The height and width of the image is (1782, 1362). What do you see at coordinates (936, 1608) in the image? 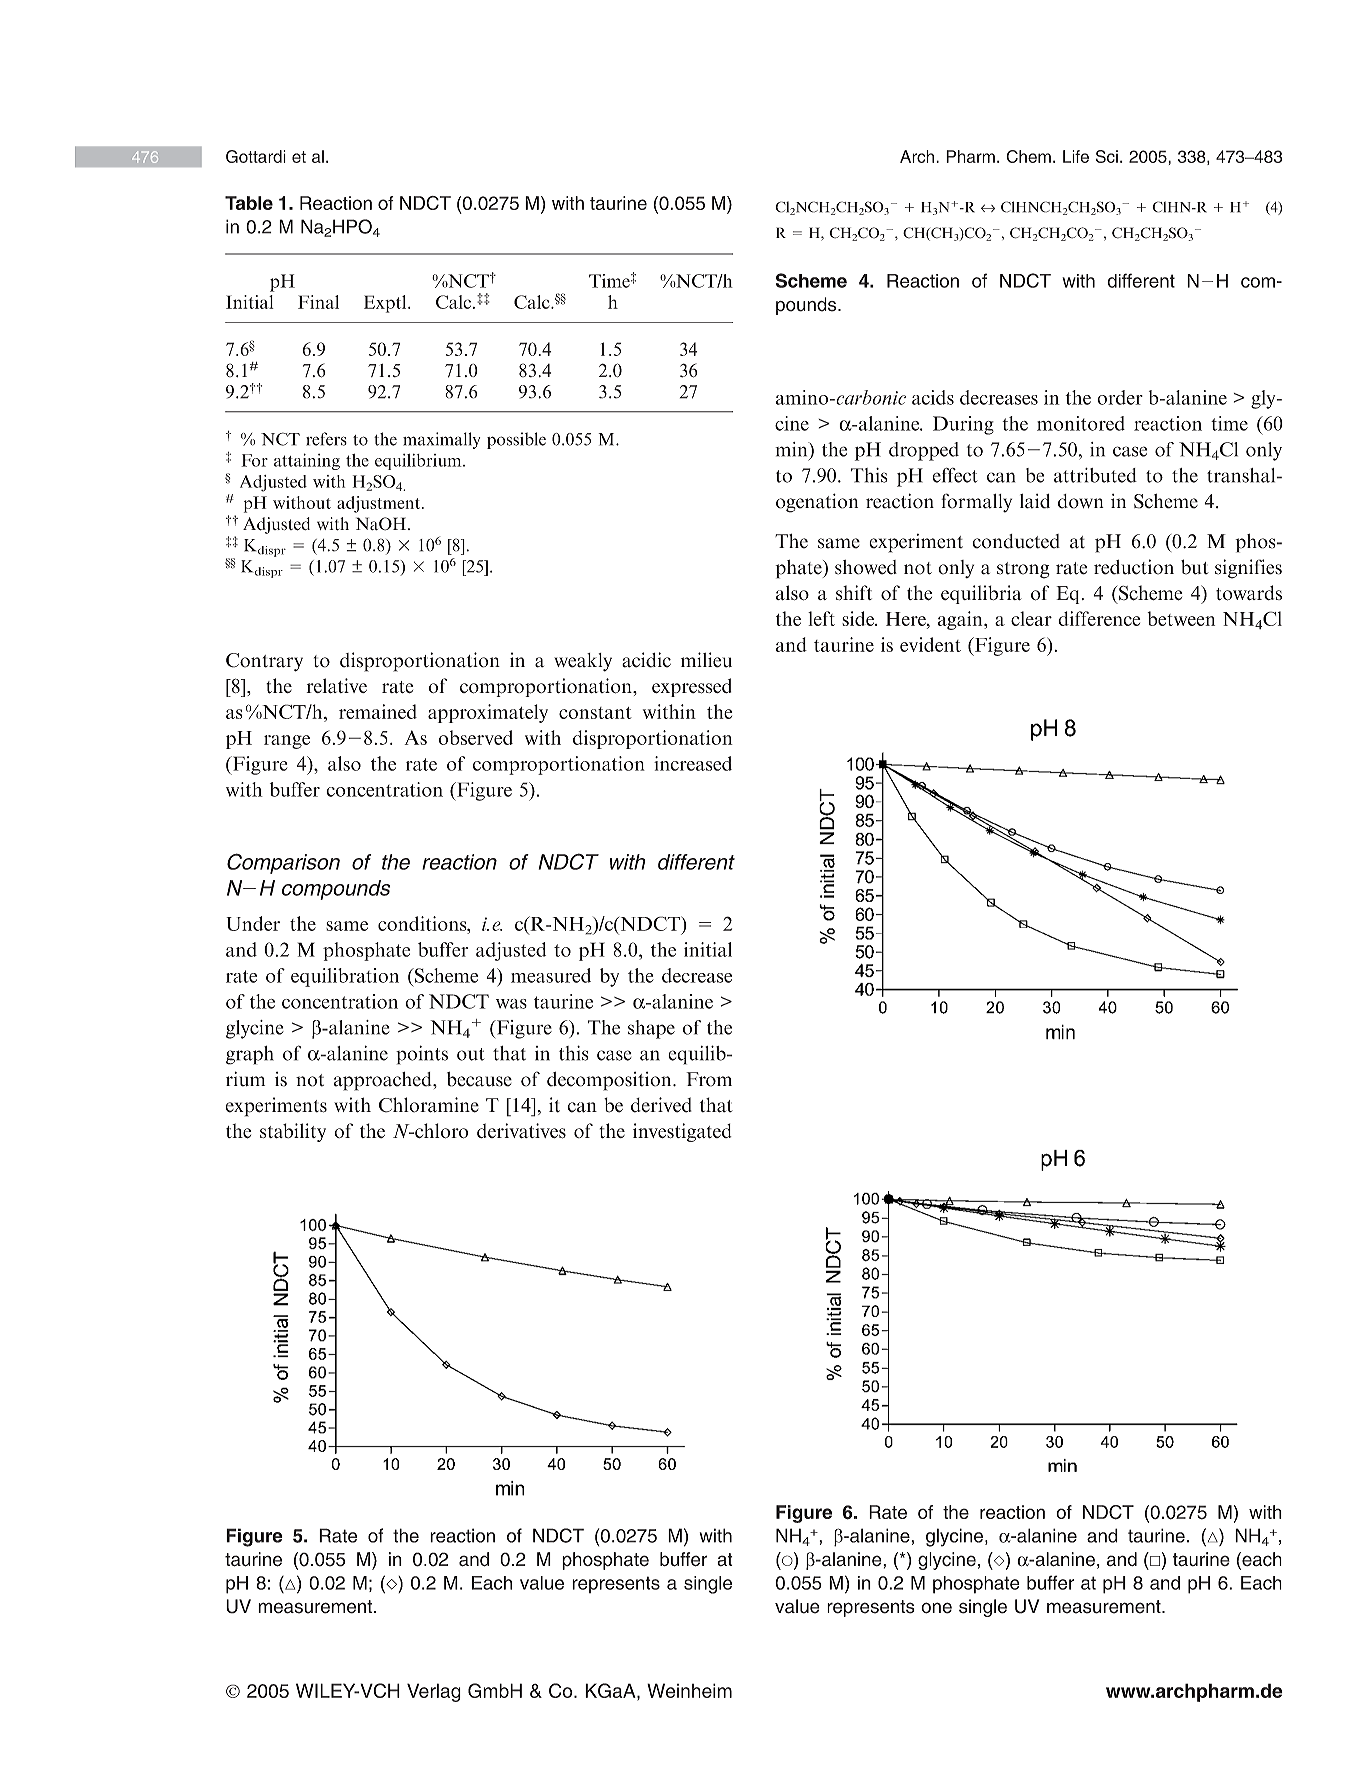
I see `one` at bounding box center [936, 1608].
